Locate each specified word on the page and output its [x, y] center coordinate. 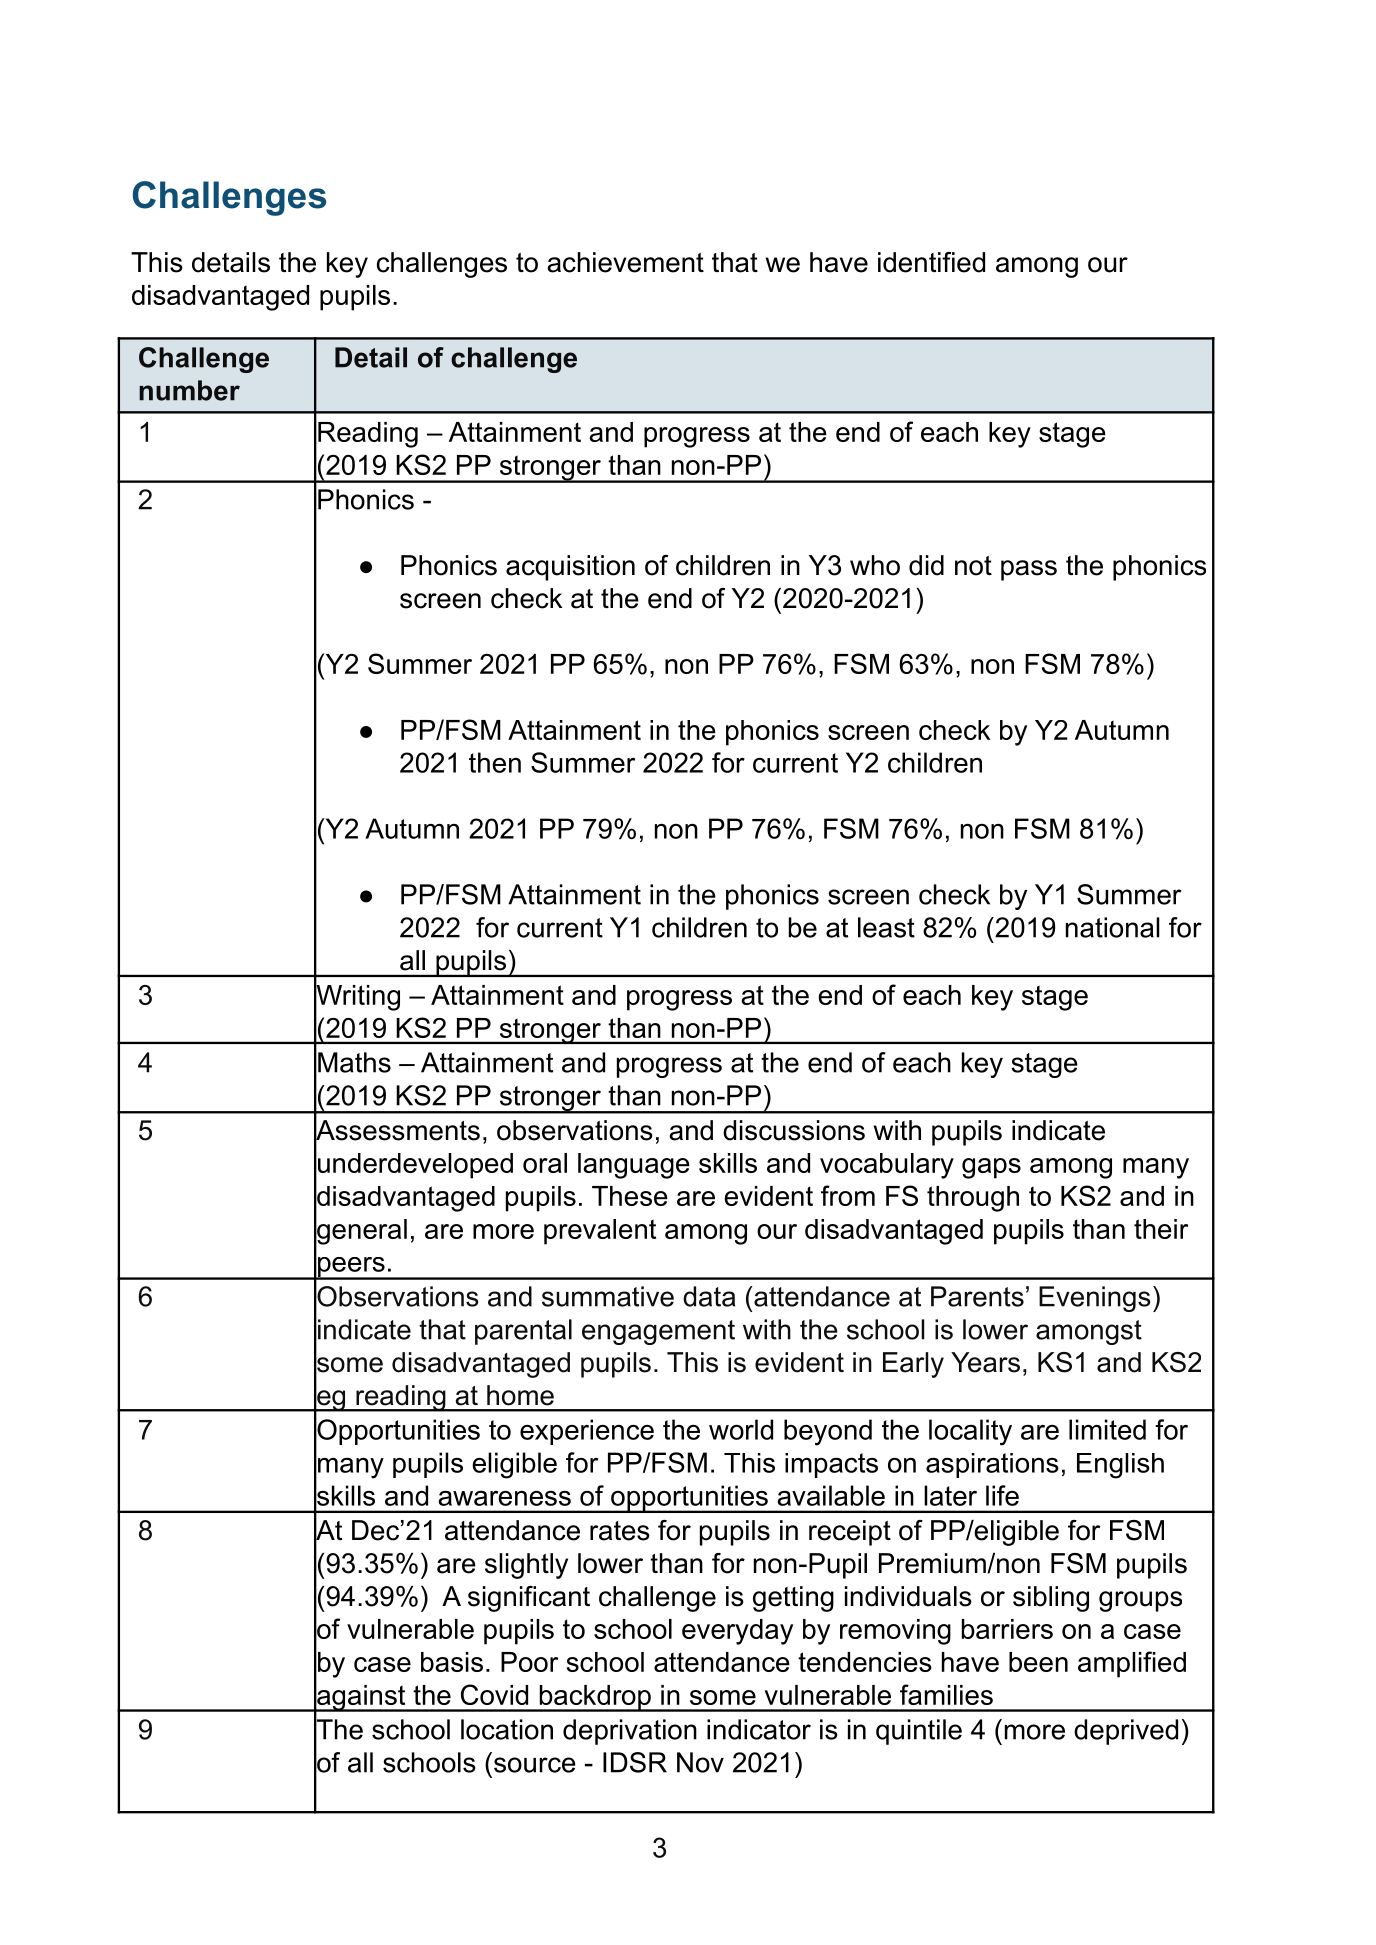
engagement [658, 1332]
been [1038, 1662]
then [495, 762]
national [1113, 927]
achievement [625, 262]
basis [452, 1662]
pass [1029, 570]
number [189, 390]
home [520, 1395]
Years [985, 1362]
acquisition [570, 568]
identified [931, 262]
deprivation [630, 1732]
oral [545, 1163]
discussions [794, 1130]
